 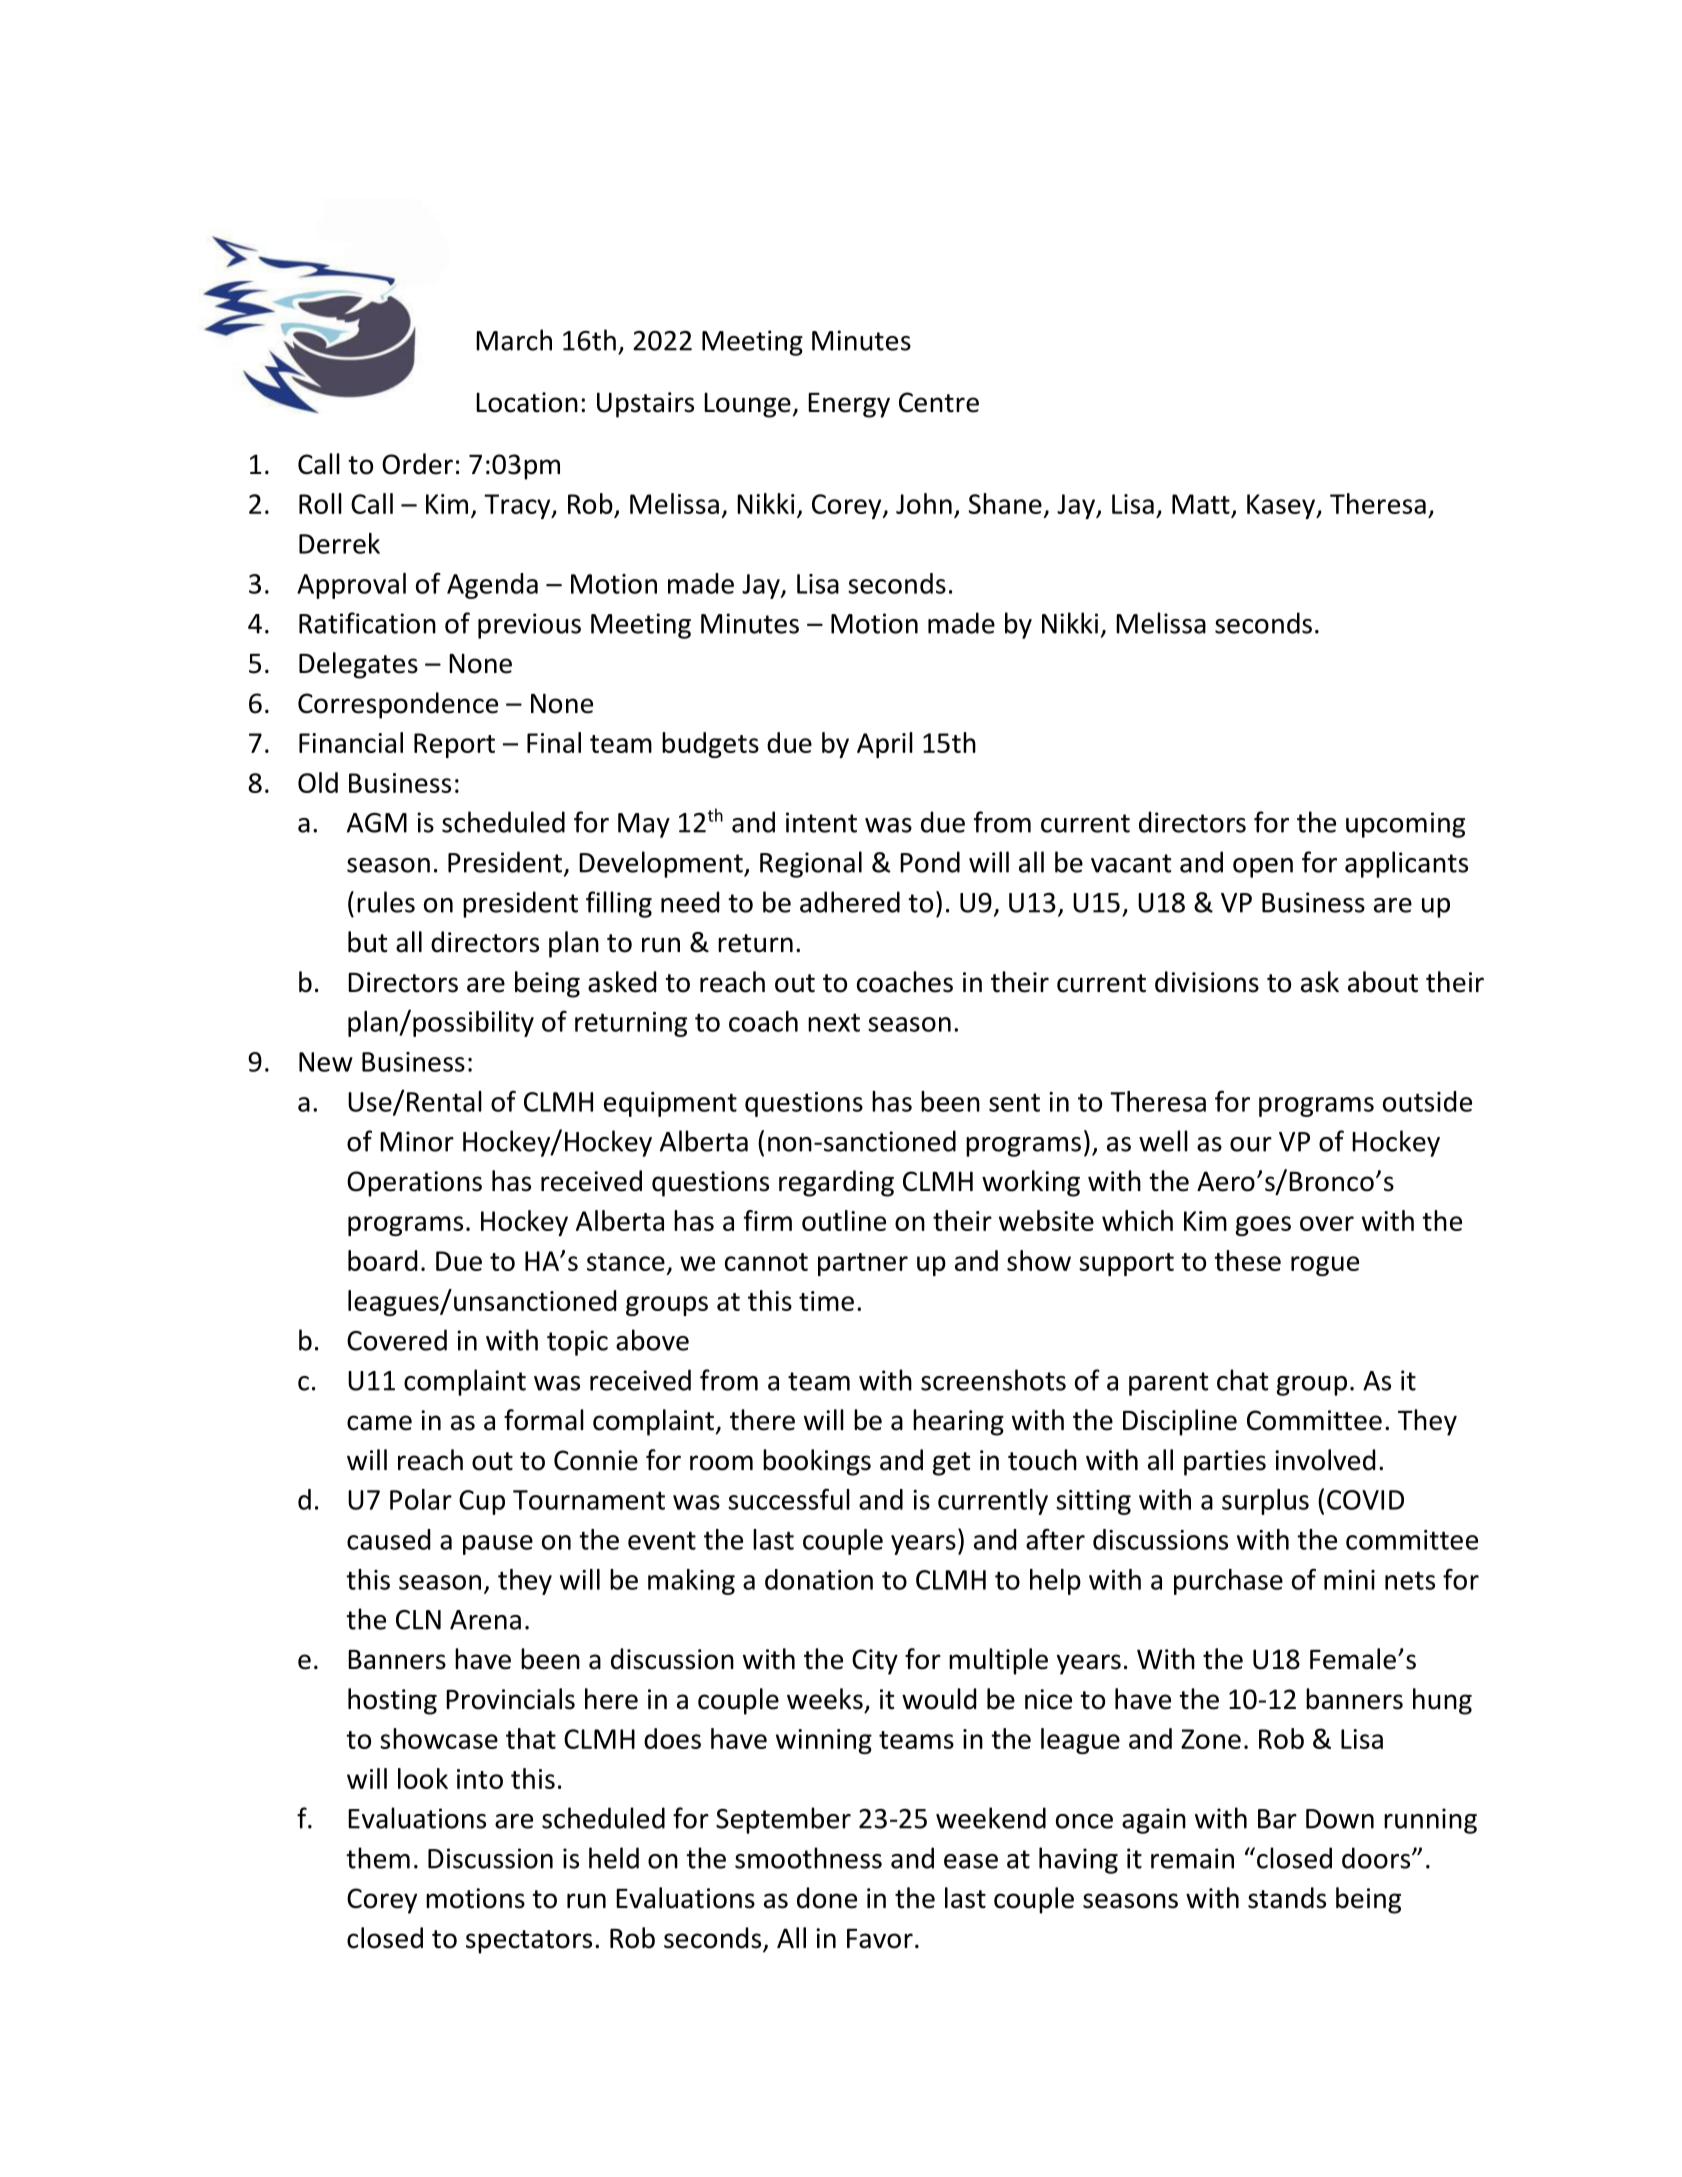 What do you see at coordinates (1201, 504) in the screenshot?
I see `Matt` at bounding box center [1201, 504].
